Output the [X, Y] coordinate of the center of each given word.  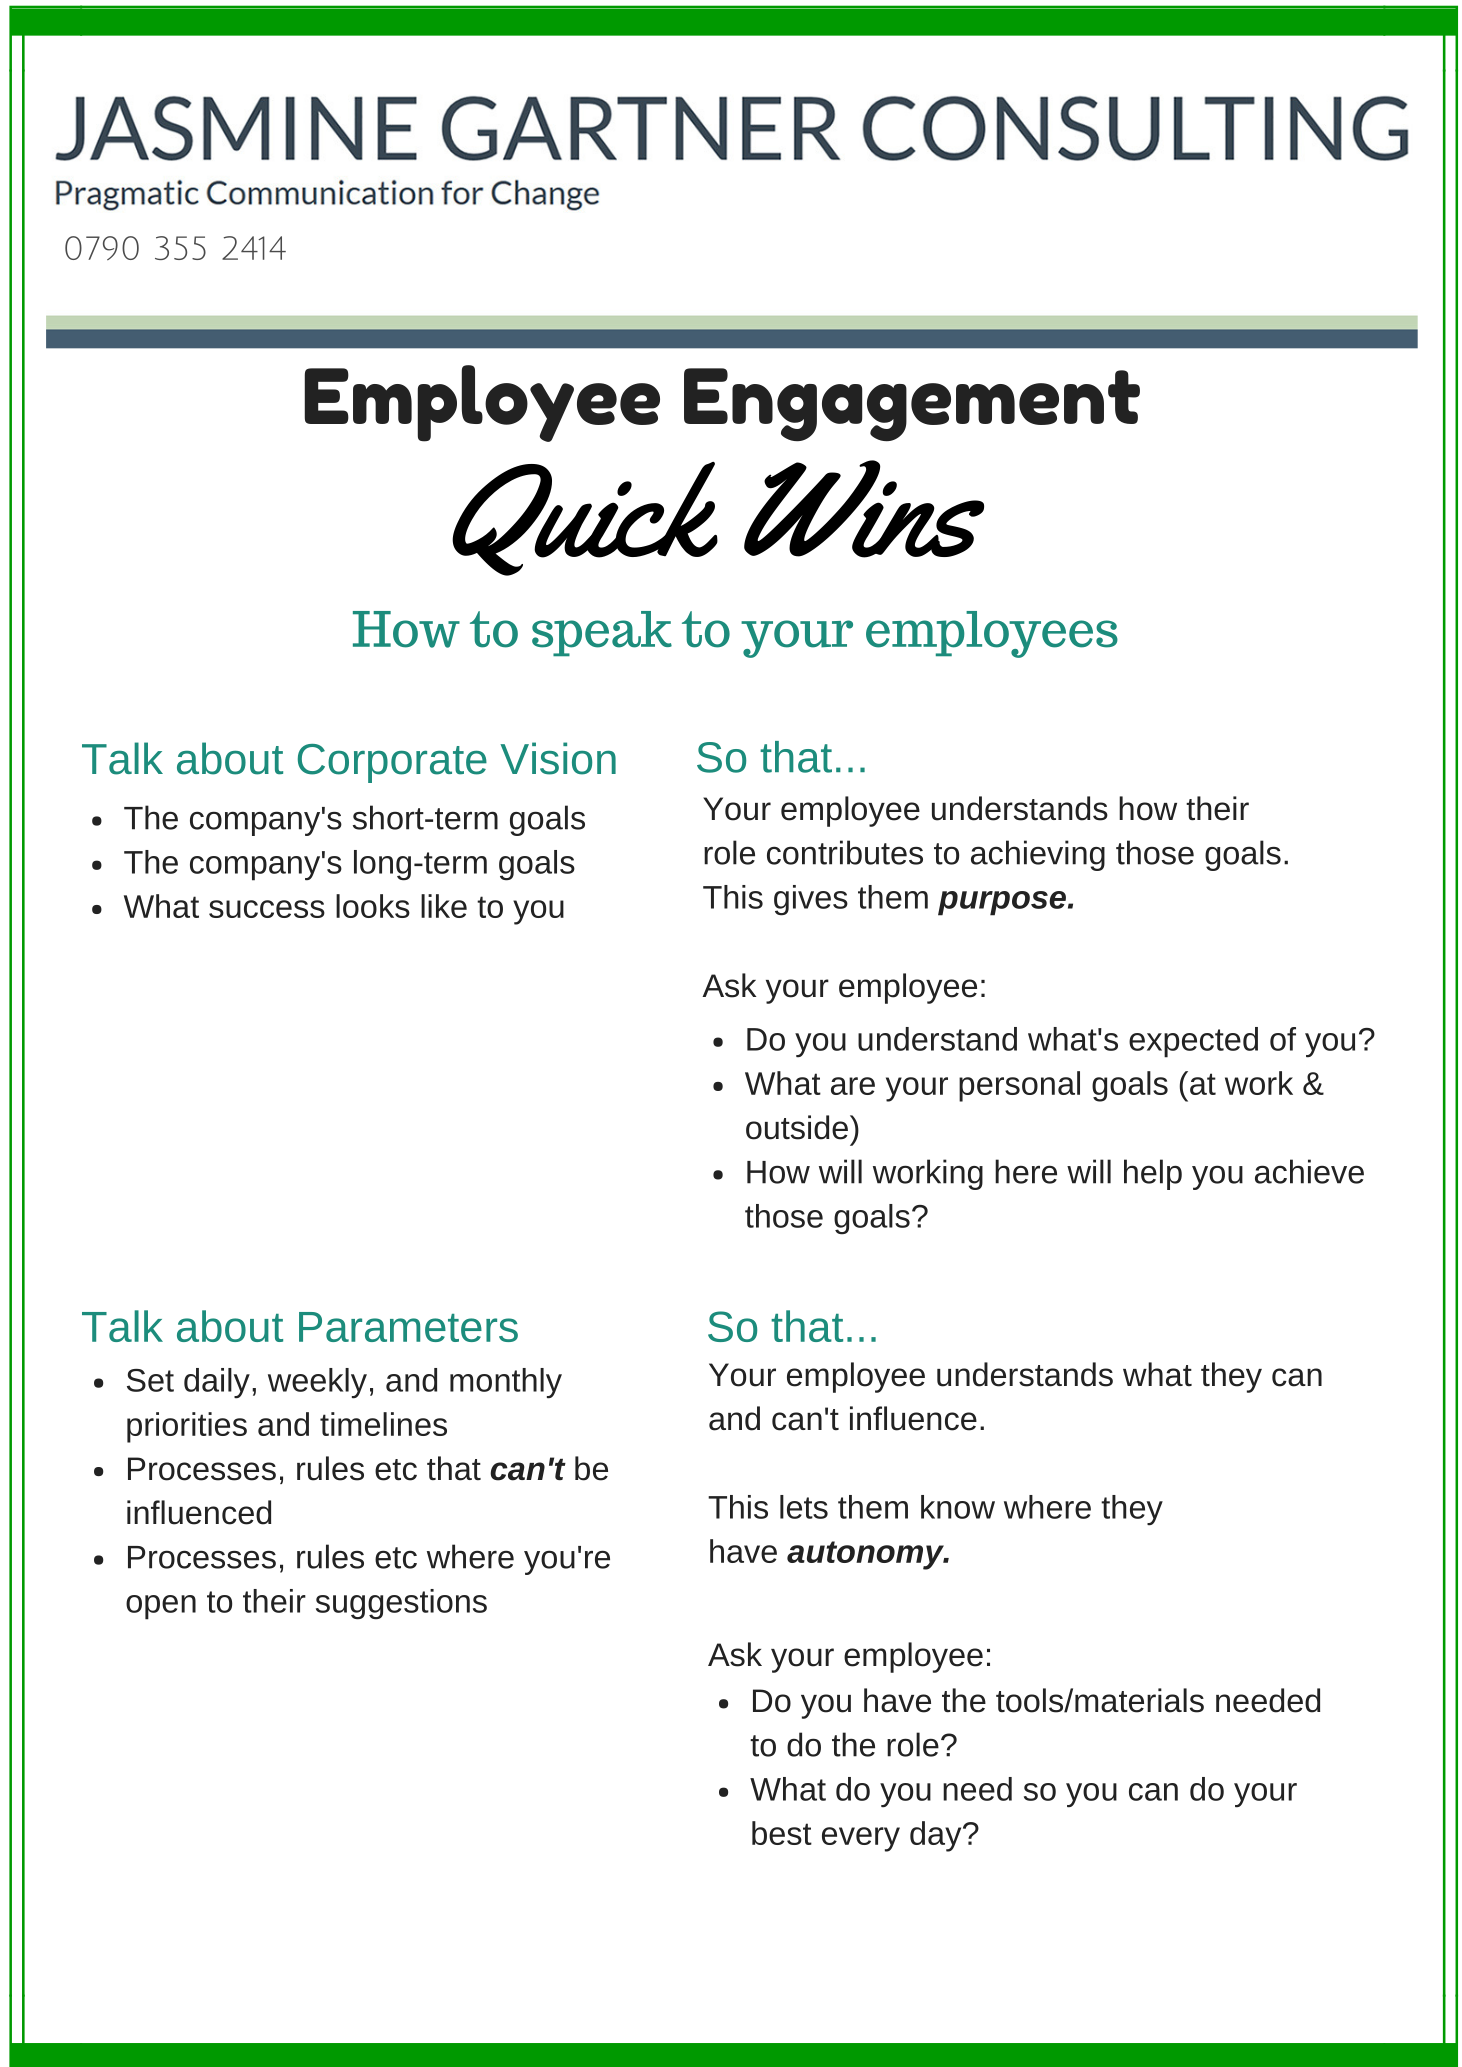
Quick [585, 519]
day [937, 1836]
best [782, 1833]
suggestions [401, 1604]
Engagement [912, 405]
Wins [864, 509]
